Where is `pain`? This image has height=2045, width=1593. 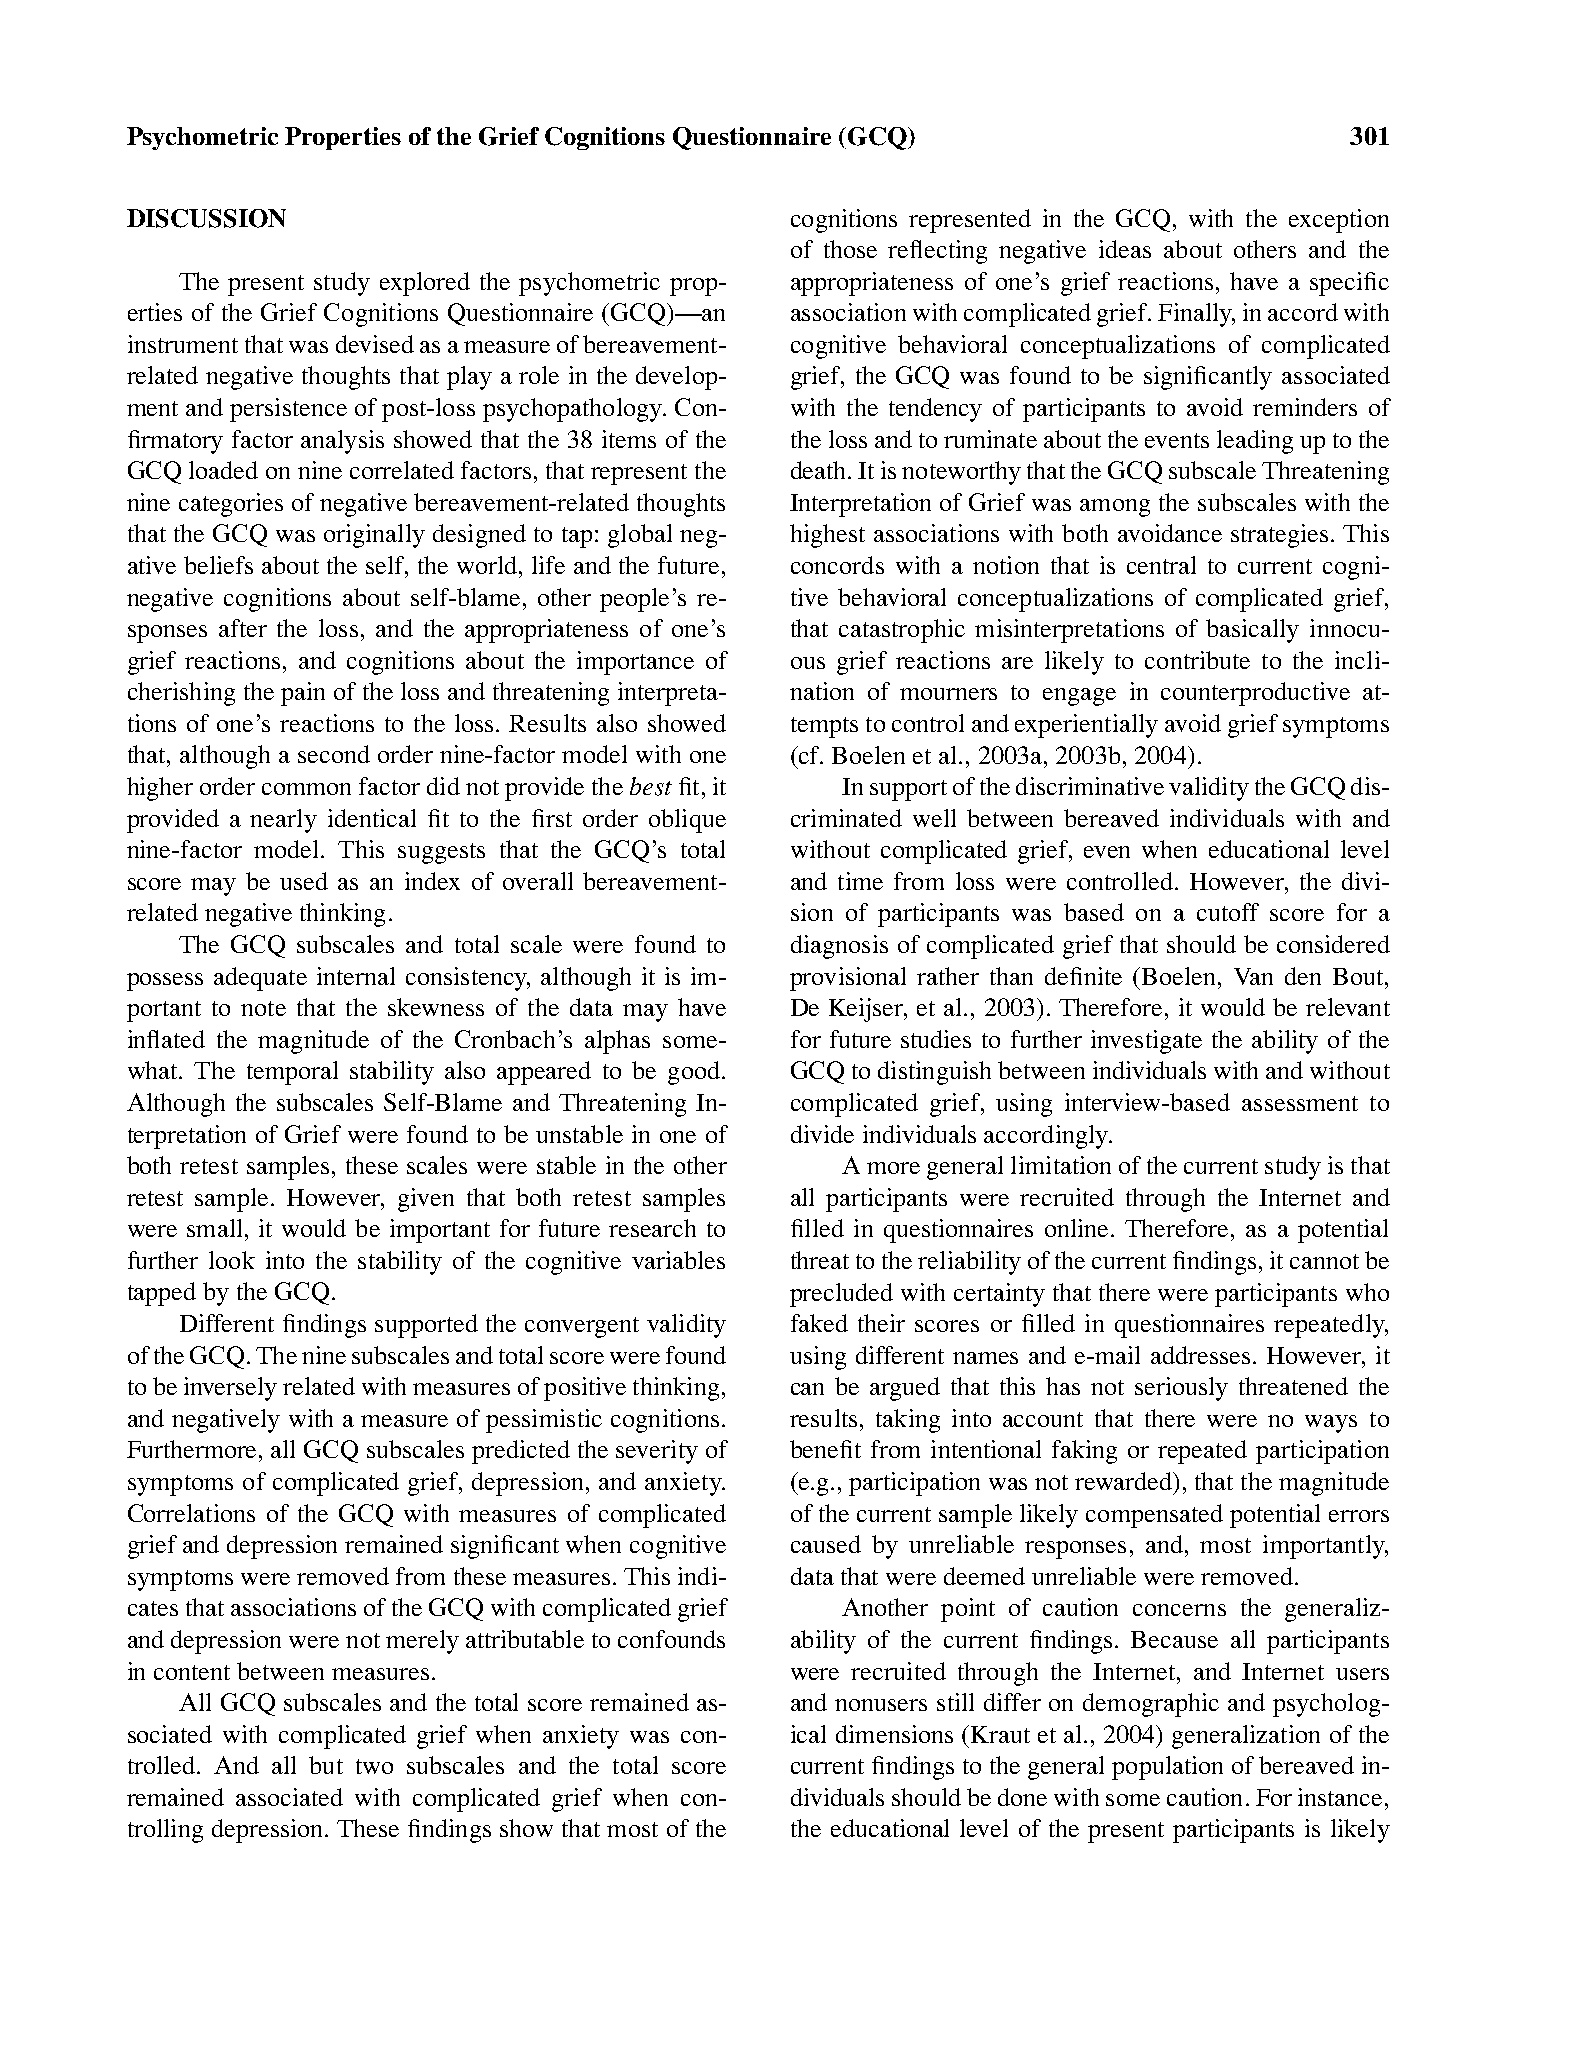 pain is located at coordinates (303, 694).
